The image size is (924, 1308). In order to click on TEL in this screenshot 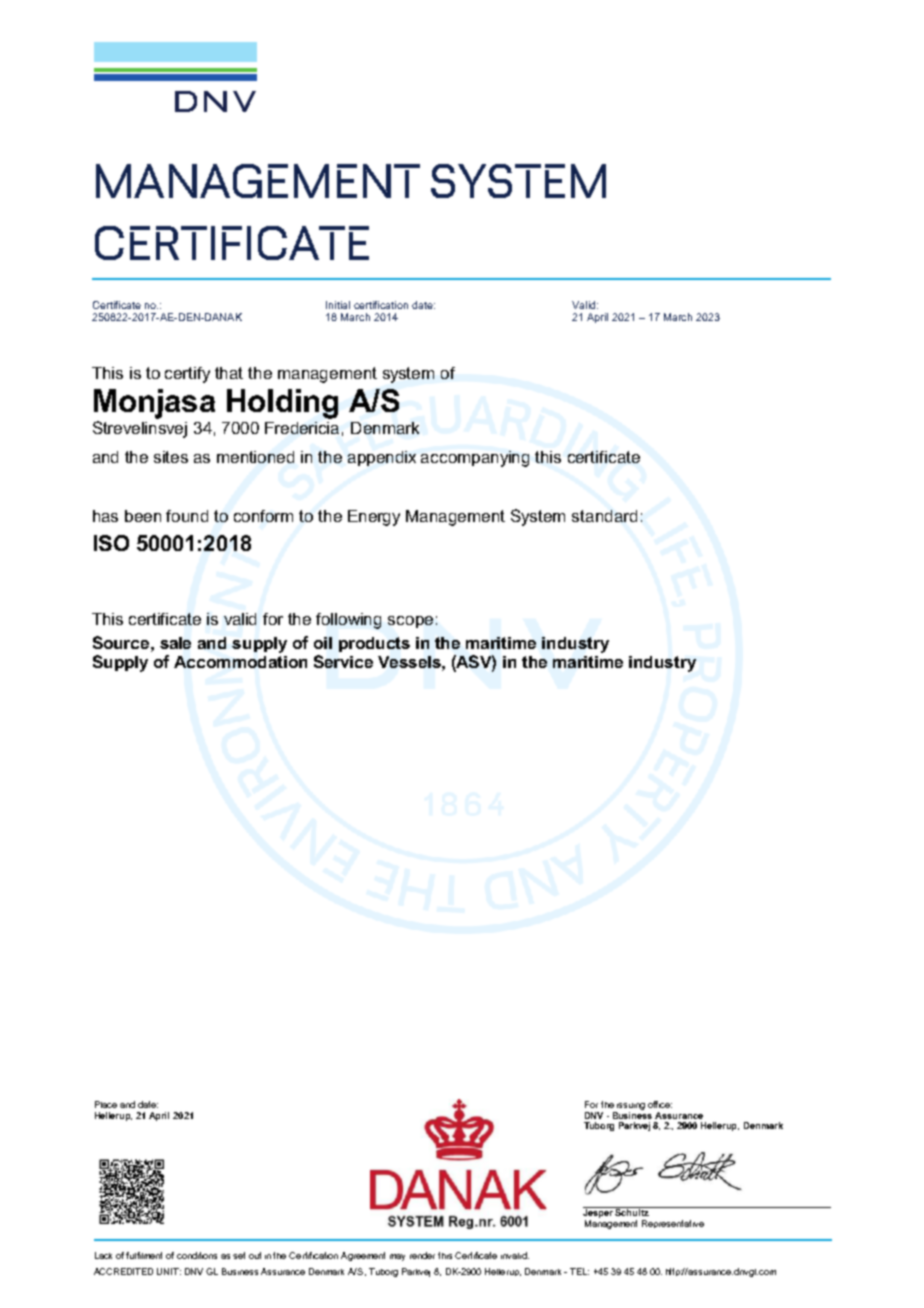, I will do `click(579, 1271)`.
